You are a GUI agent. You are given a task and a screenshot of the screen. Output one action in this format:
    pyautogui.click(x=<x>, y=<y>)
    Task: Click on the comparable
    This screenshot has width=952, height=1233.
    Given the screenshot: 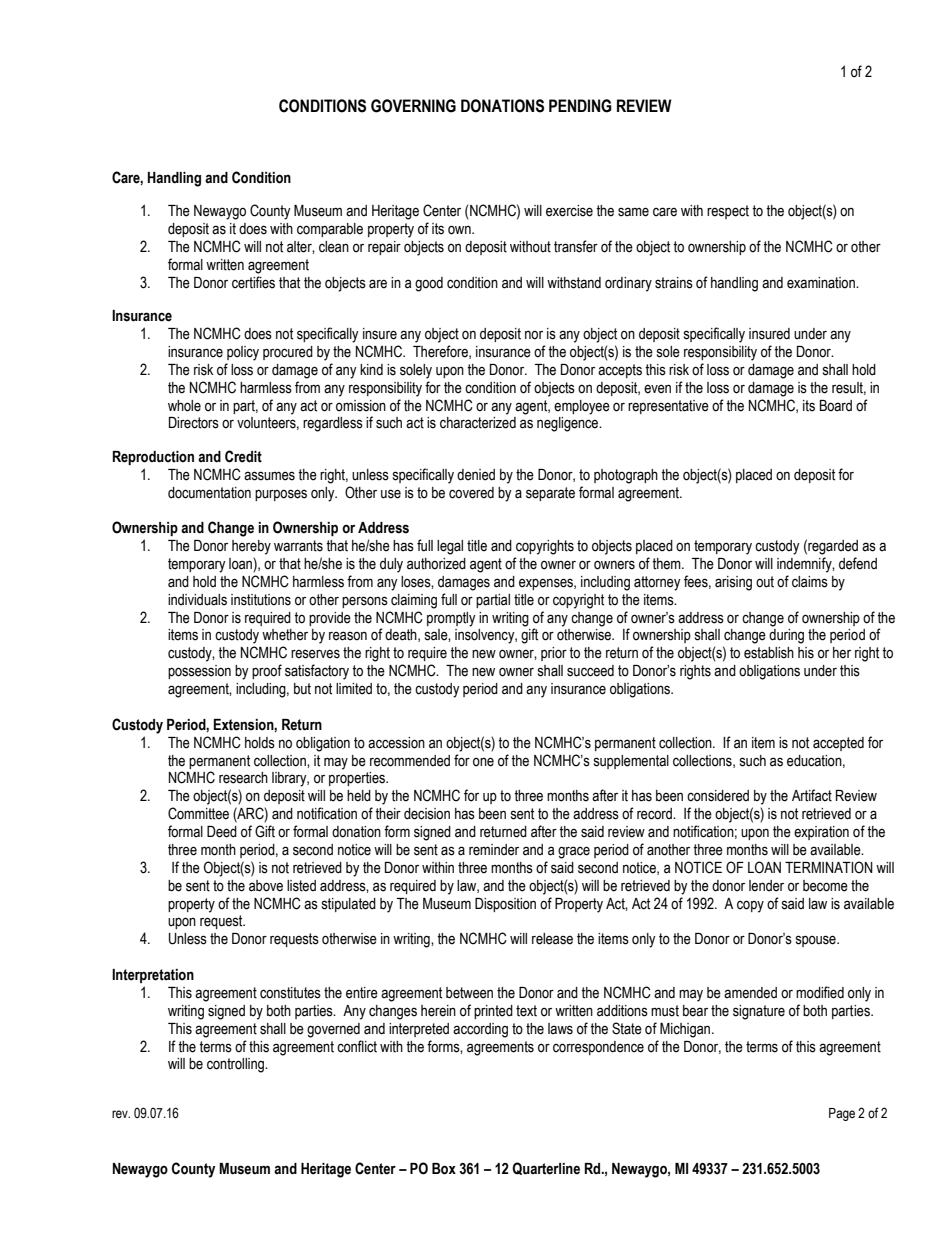 What is the action you would take?
    pyautogui.click(x=330, y=230)
